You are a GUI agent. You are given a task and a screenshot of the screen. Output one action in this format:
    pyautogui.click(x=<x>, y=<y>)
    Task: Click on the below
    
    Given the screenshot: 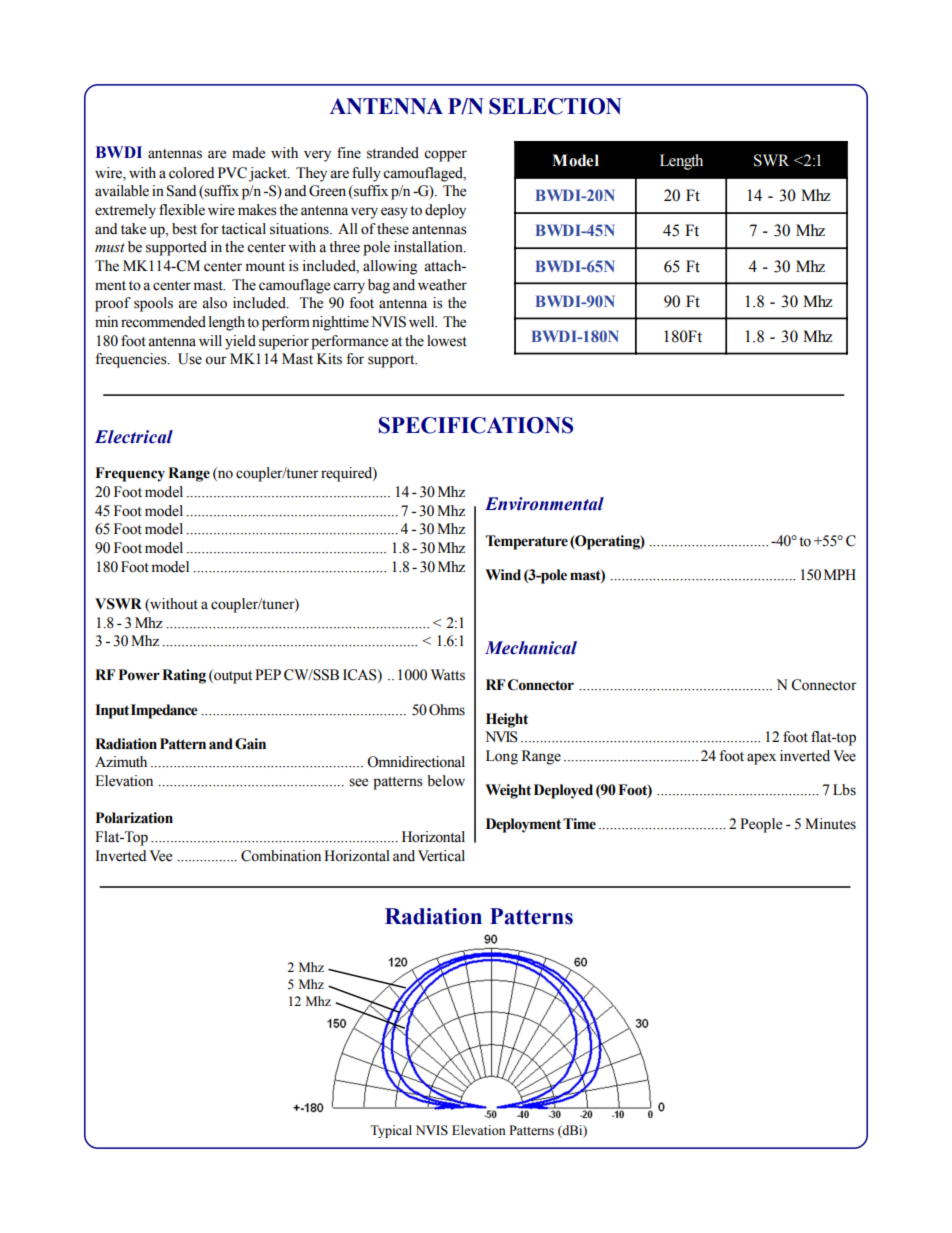 What is the action you would take?
    pyautogui.click(x=446, y=781)
